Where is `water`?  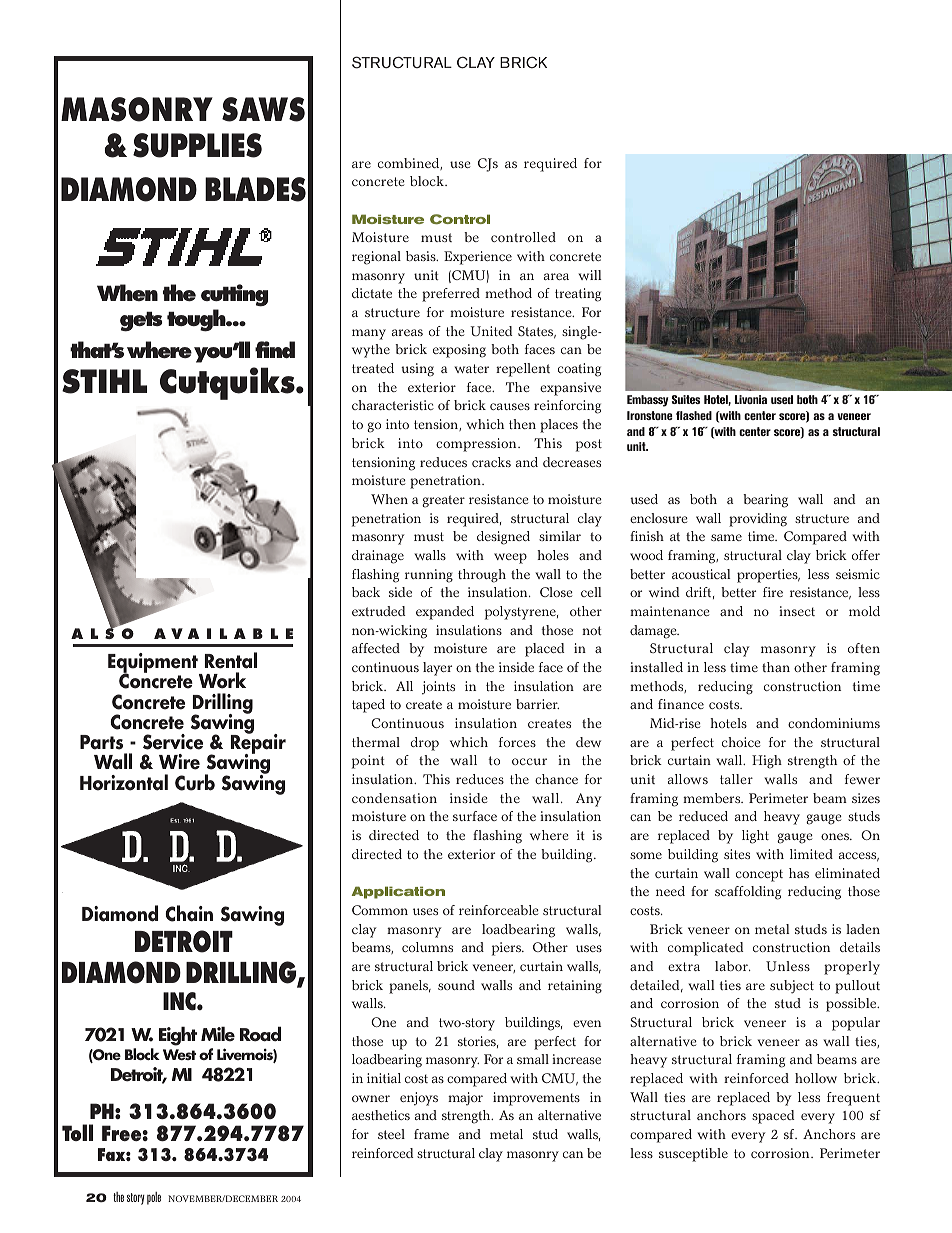 water is located at coordinates (471, 368).
